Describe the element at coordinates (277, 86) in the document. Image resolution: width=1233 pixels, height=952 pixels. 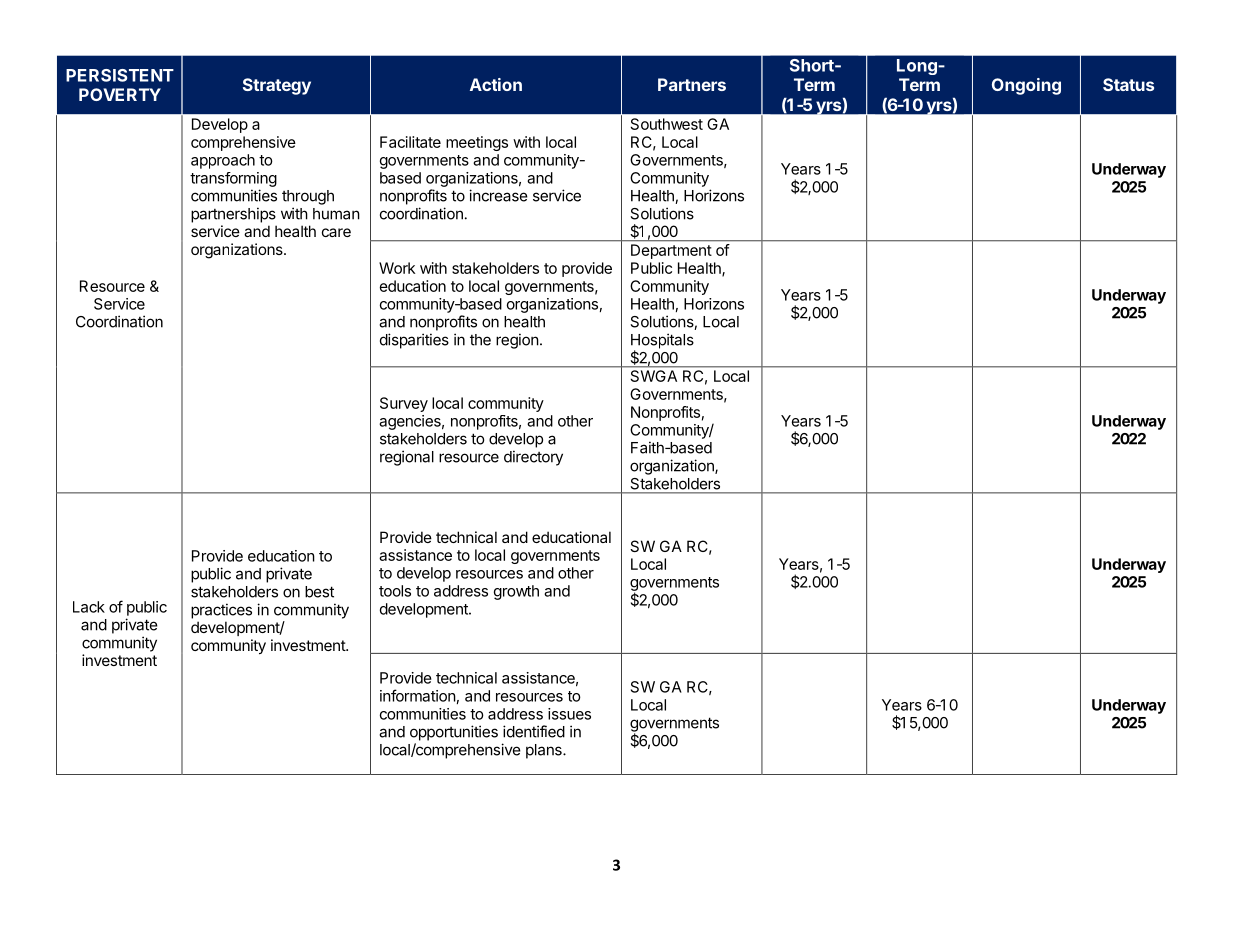
I see `Strategy` at that location.
